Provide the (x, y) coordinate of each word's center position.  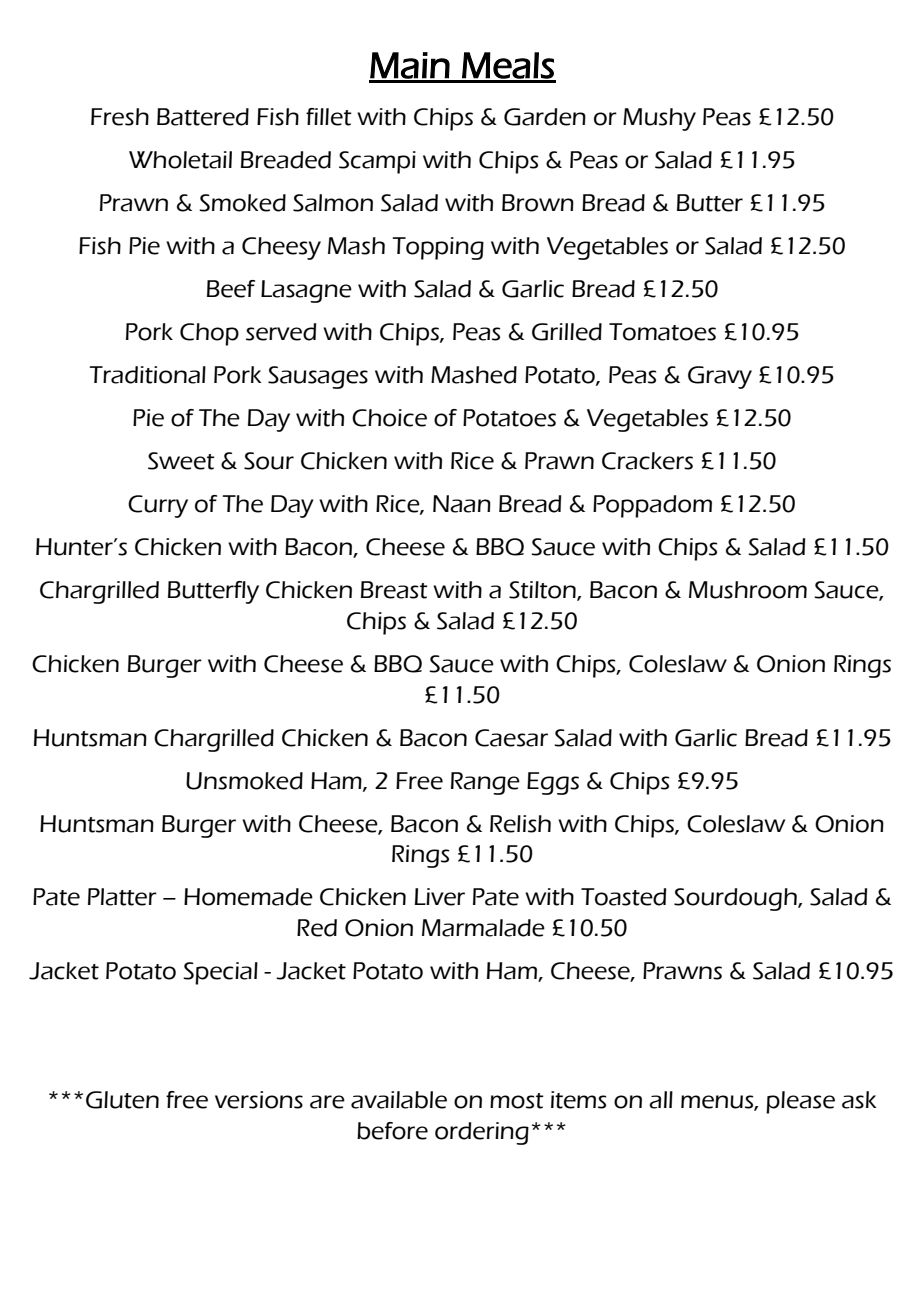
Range (485, 783)
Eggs (553, 783)
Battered (203, 117)
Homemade (248, 897)
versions (259, 1100)
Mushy (659, 119)
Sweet (181, 461)
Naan (462, 504)
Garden (545, 117)
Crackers (647, 461)
